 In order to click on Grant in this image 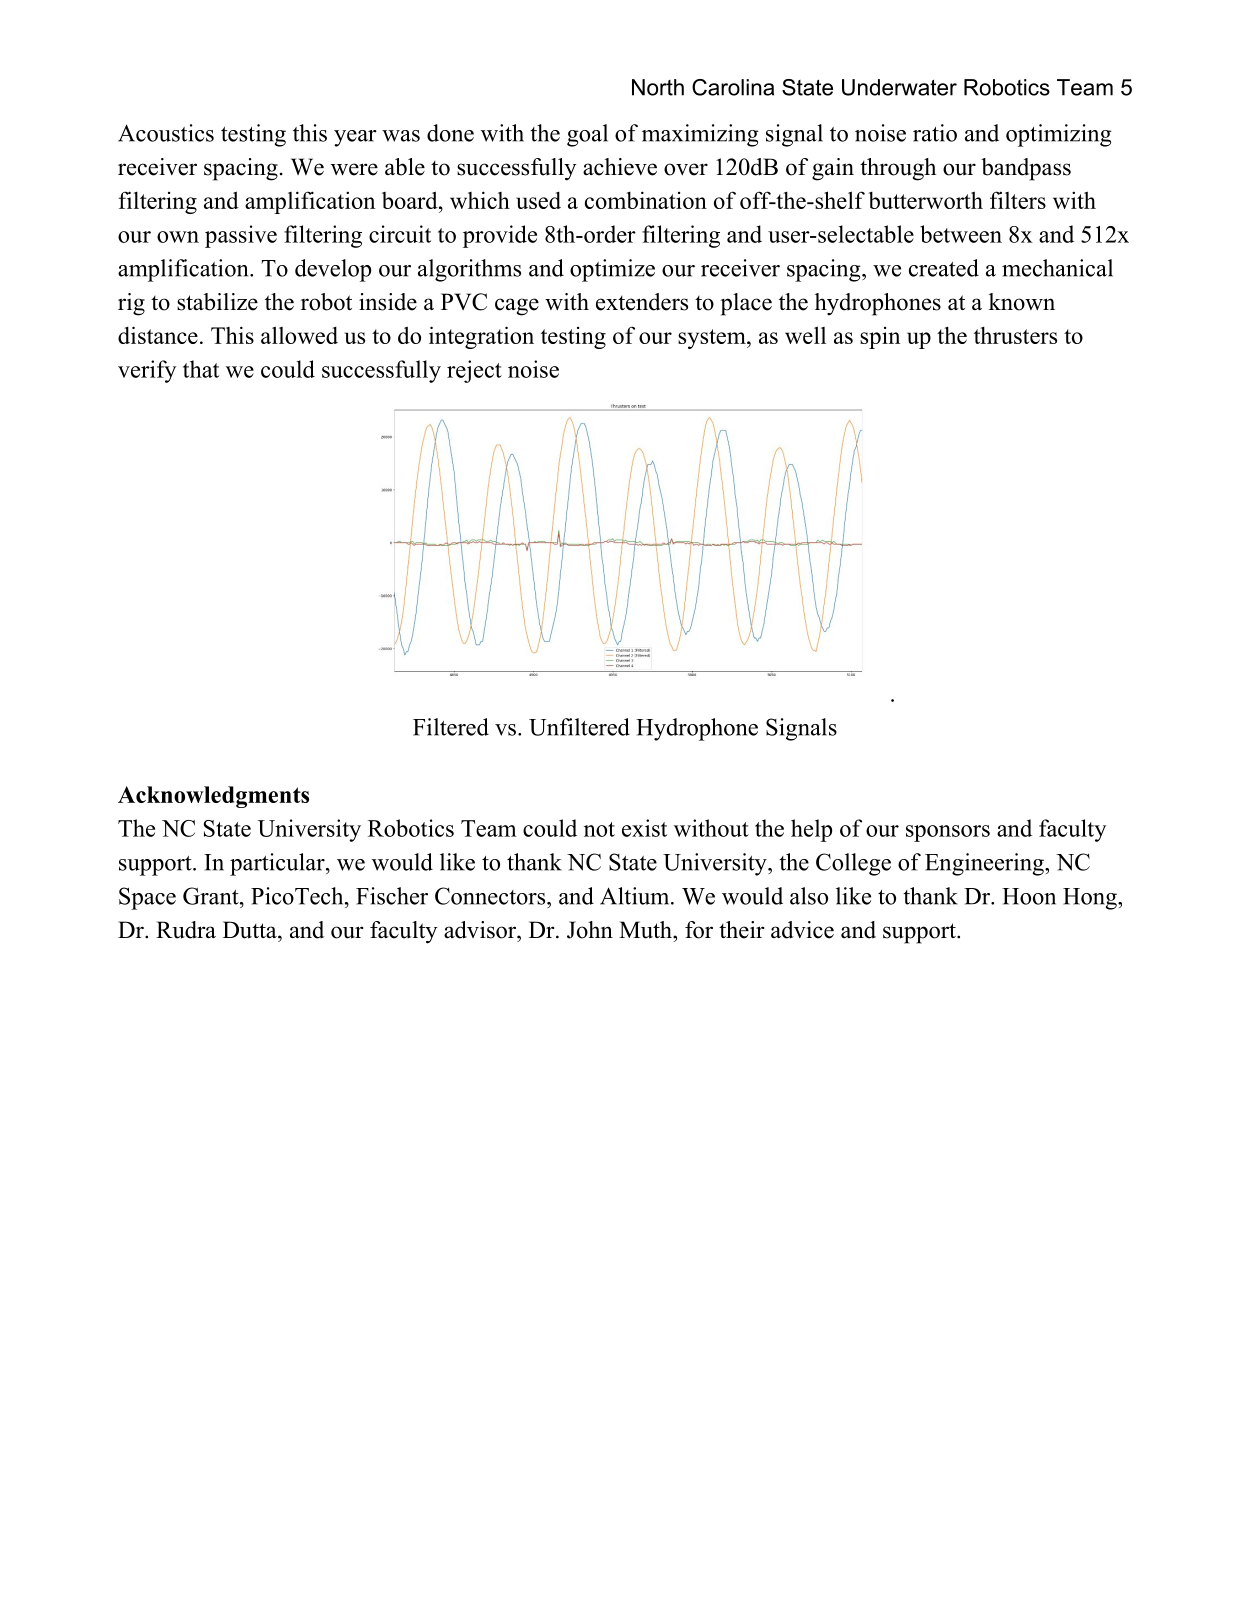, I will do `click(212, 896)`.
